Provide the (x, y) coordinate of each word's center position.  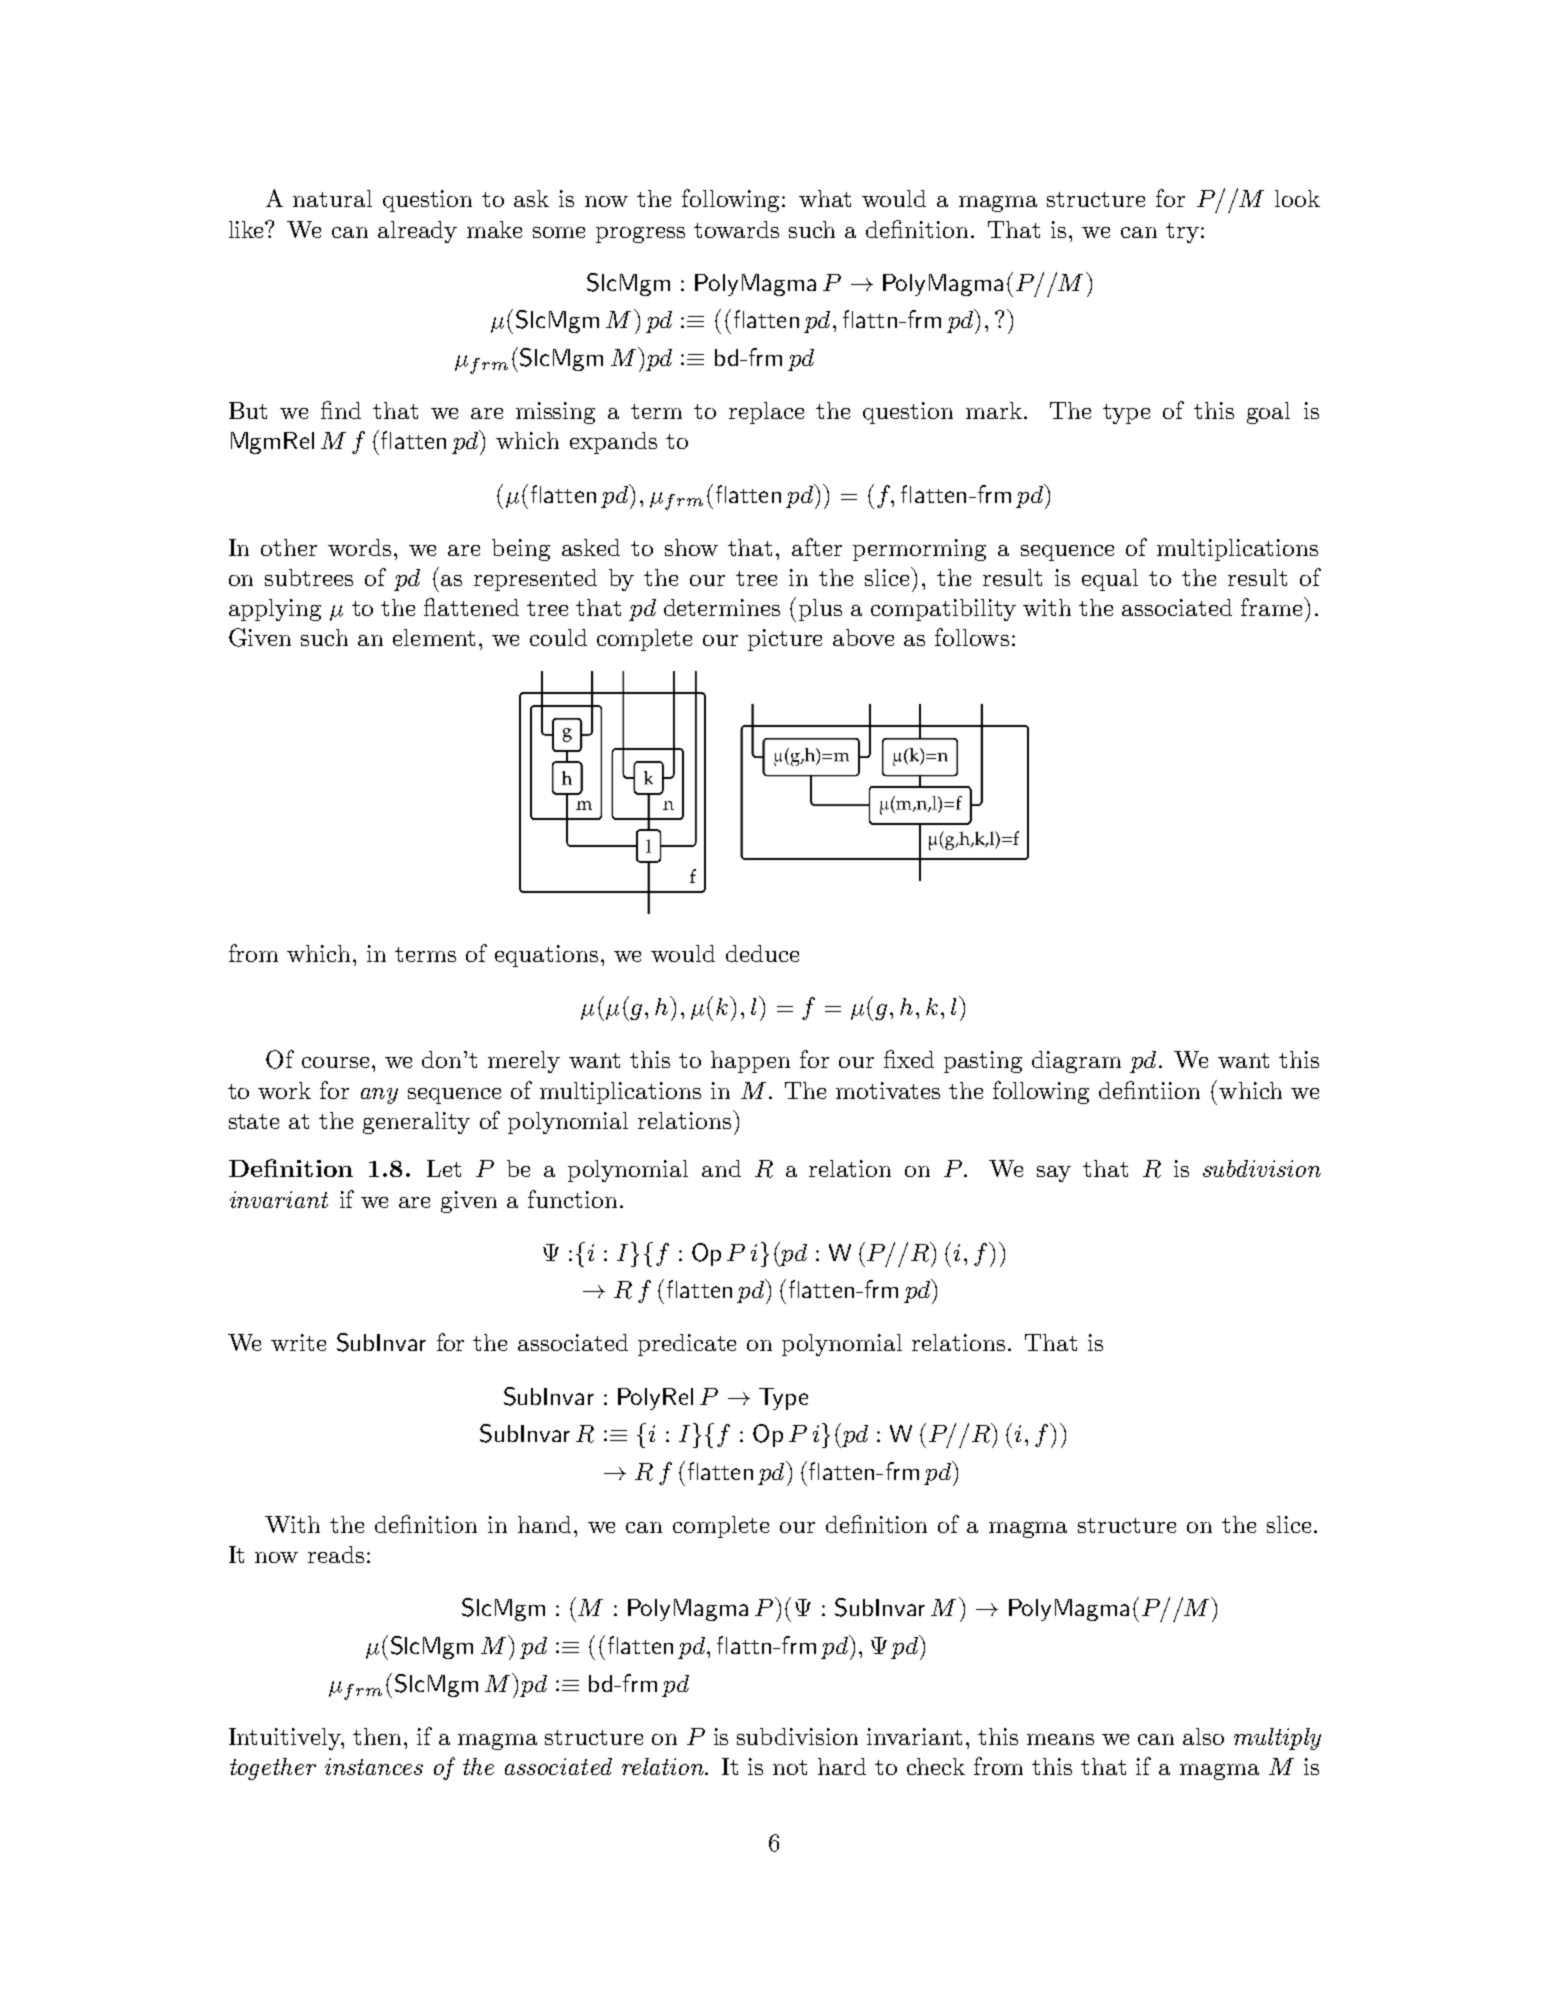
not (790, 1767)
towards (736, 229)
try (1182, 233)
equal (1110, 580)
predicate (687, 1345)
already (417, 232)
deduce (762, 953)
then (379, 1736)
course (335, 1062)
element (434, 637)
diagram (1076, 1062)
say (1054, 1174)
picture (785, 640)
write (298, 1342)
